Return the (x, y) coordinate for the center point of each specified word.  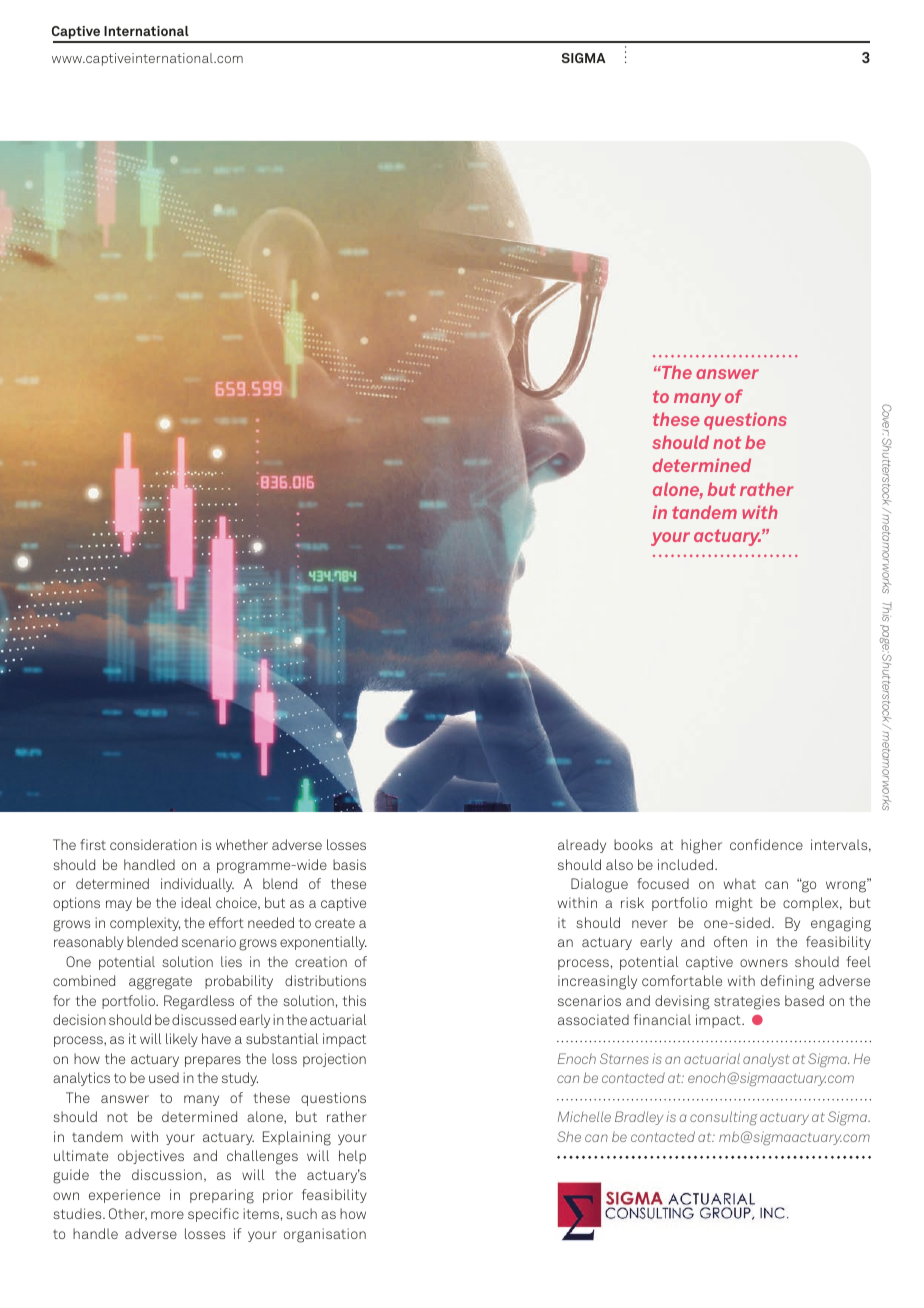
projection (334, 1060)
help (352, 1157)
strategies (747, 1002)
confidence (766, 844)
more (167, 1215)
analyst (766, 1060)
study (240, 1079)
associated (593, 1019)
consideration (153, 844)
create (335, 923)
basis (349, 864)
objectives (151, 1157)
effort (226, 922)
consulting (723, 1118)
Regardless (199, 1002)
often (730, 941)
